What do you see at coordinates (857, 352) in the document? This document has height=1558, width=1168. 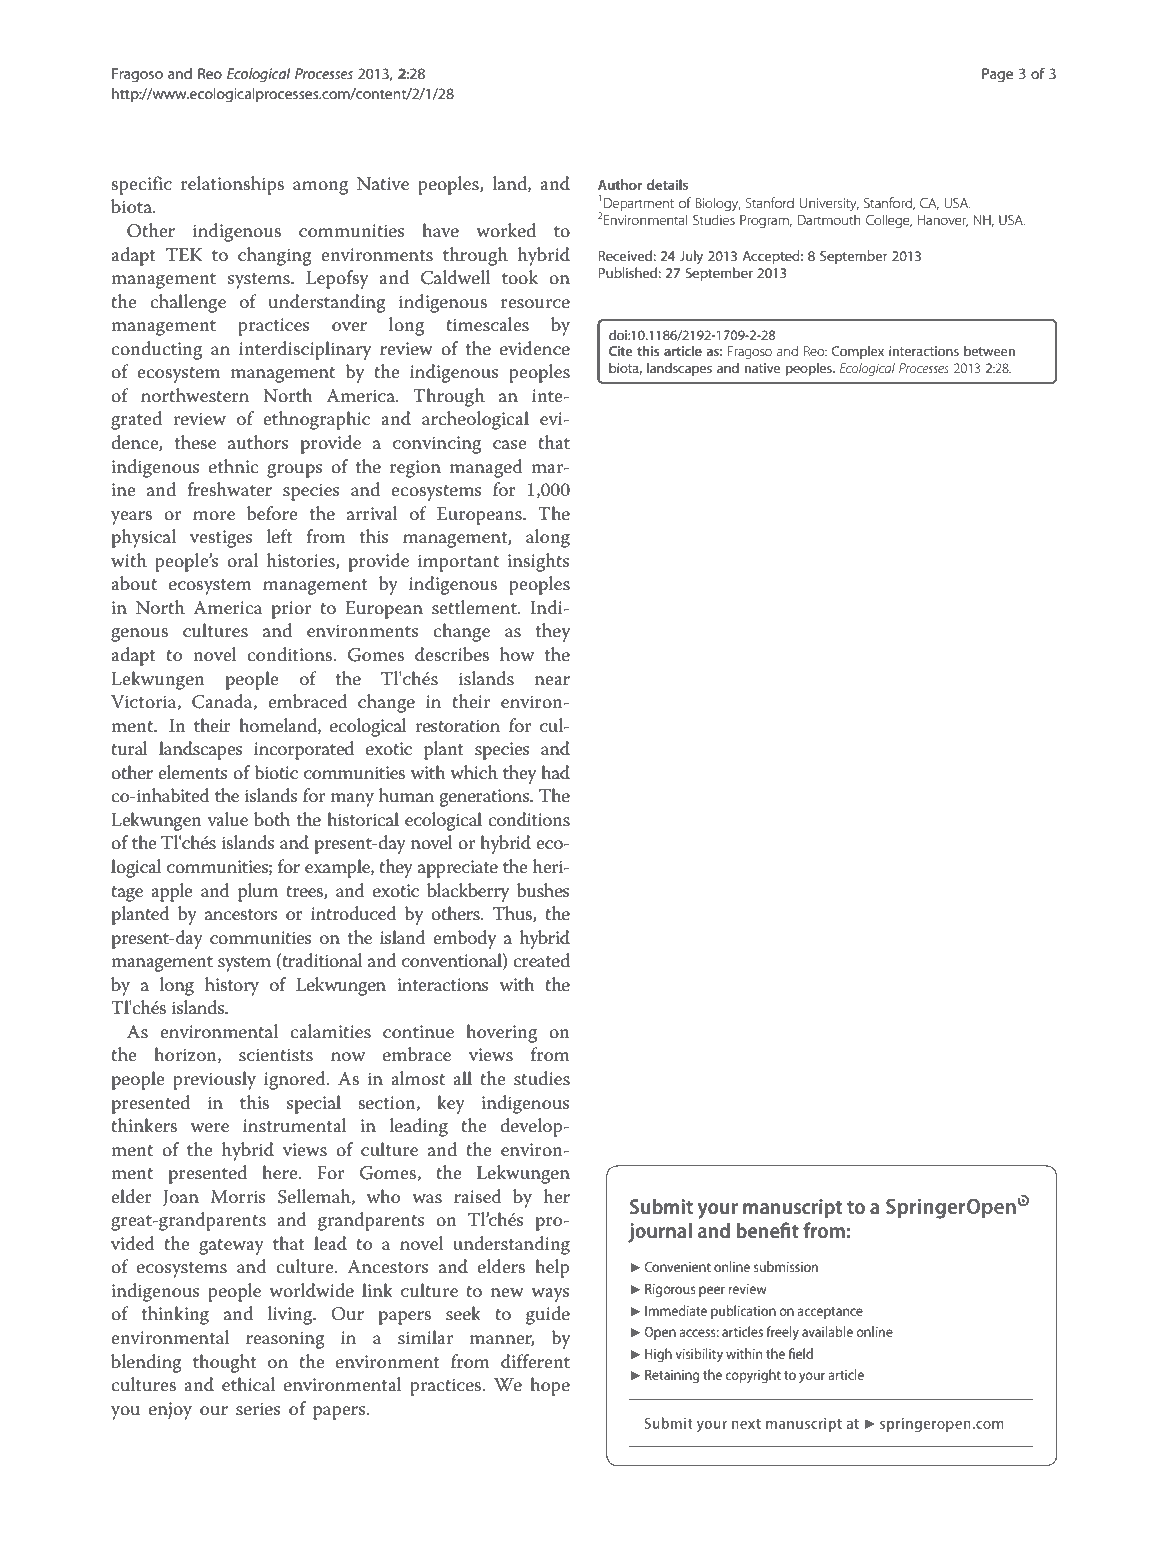 I see `Complex` at bounding box center [857, 352].
